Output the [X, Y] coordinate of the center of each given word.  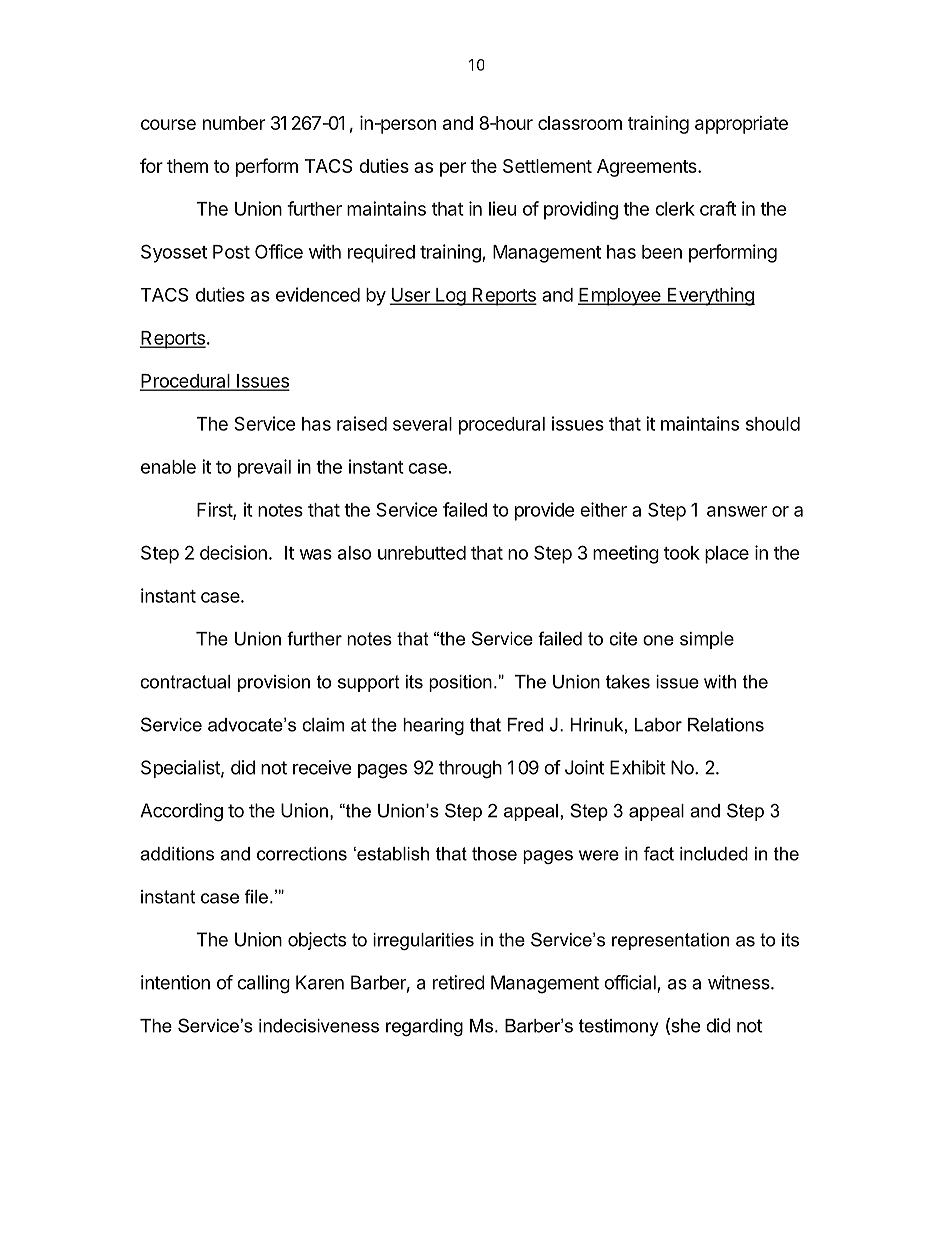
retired [458, 982]
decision [233, 552]
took [682, 553]
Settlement [547, 166]
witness [740, 982]
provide [545, 511]
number [234, 123]
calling [263, 984]
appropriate [741, 125]
